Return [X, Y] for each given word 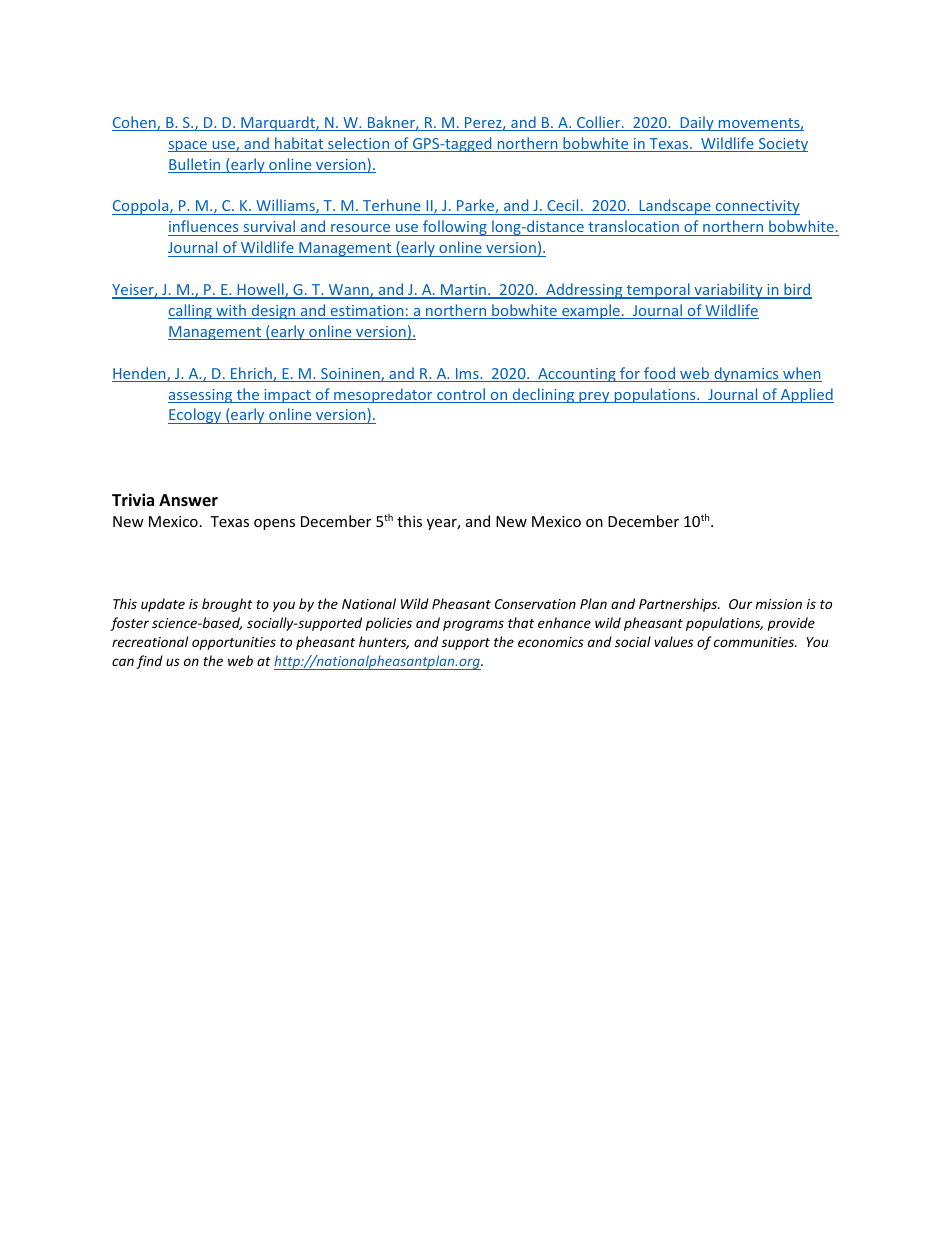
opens [274, 524]
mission [779, 604]
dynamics [746, 374]
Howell [260, 290]
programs [473, 625]
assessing [201, 396]
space [188, 146]
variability [728, 291]
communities [755, 642]
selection [359, 144]
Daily [697, 123]
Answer [188, 500]
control [461, 395]
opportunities [234, 643]
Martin [463, 291]
